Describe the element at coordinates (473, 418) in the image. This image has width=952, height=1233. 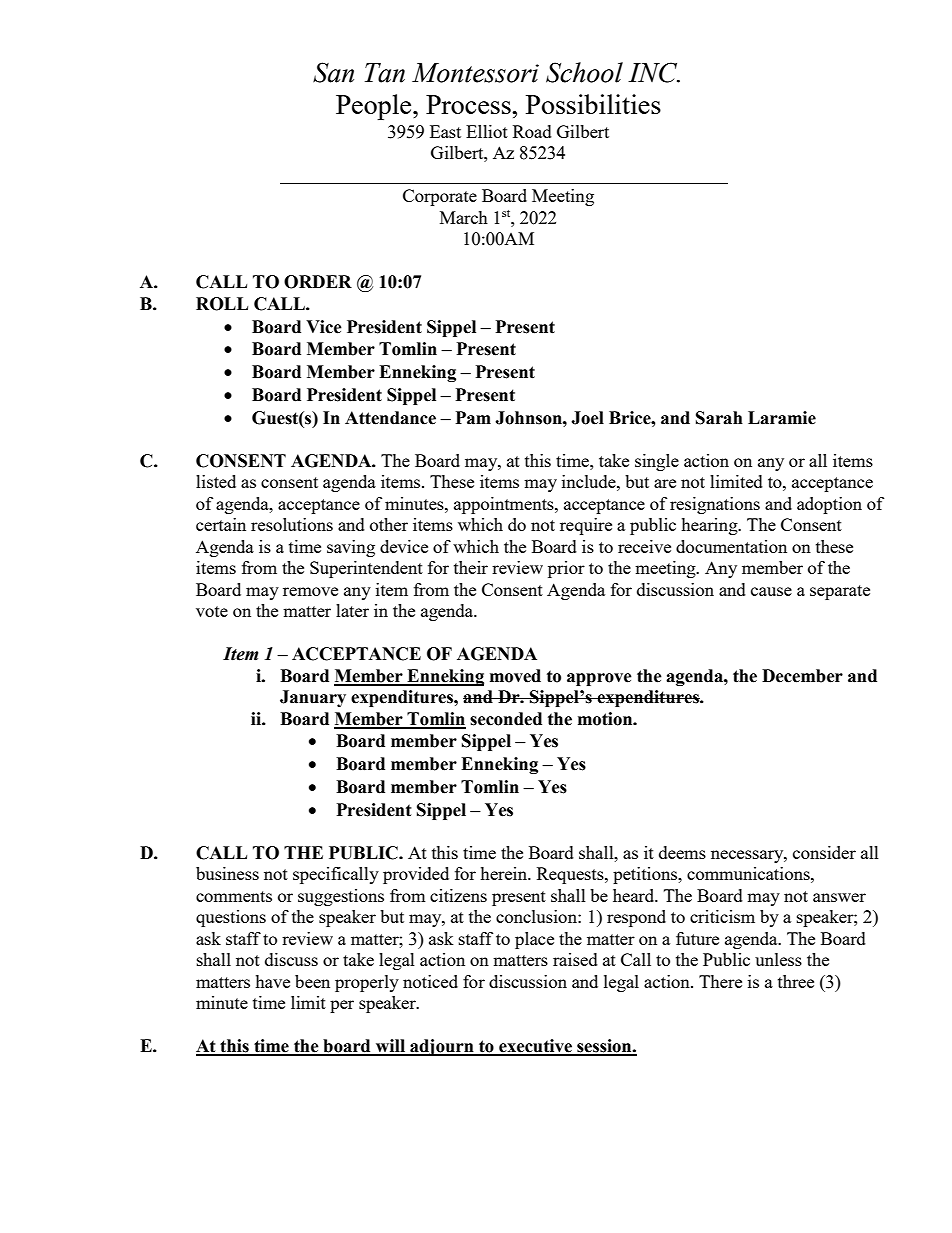
I see `Pam` at that location.
